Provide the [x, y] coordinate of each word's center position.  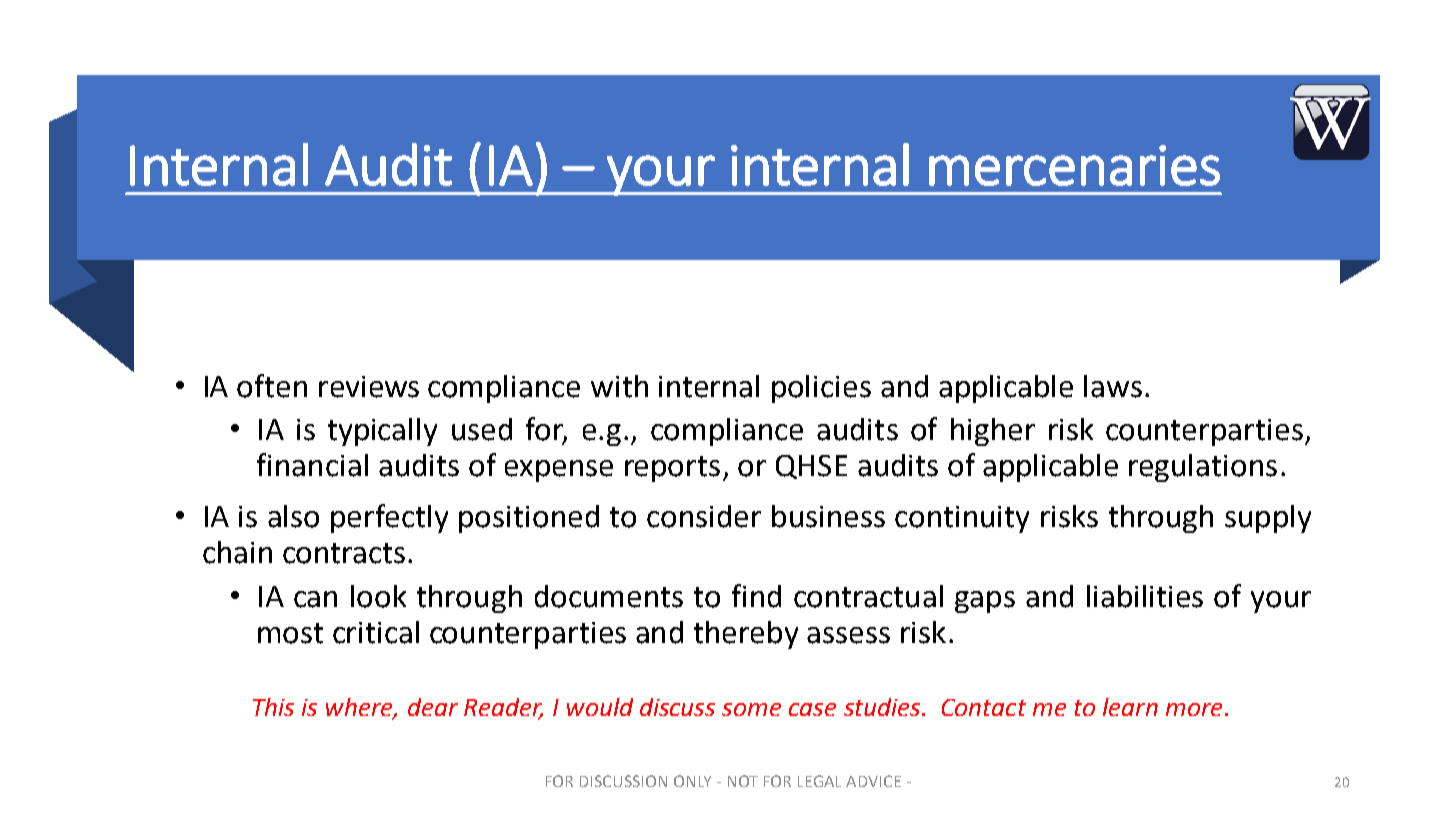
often [272, 386]
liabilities [1145, 596]
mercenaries [1074, 165]
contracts [344, 553]
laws [1113, 386]
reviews [369, 387]
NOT [743, 781]
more [1194, 709]
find [756, 596]
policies [821, 389]
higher [993, 432]
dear [433, 707]
